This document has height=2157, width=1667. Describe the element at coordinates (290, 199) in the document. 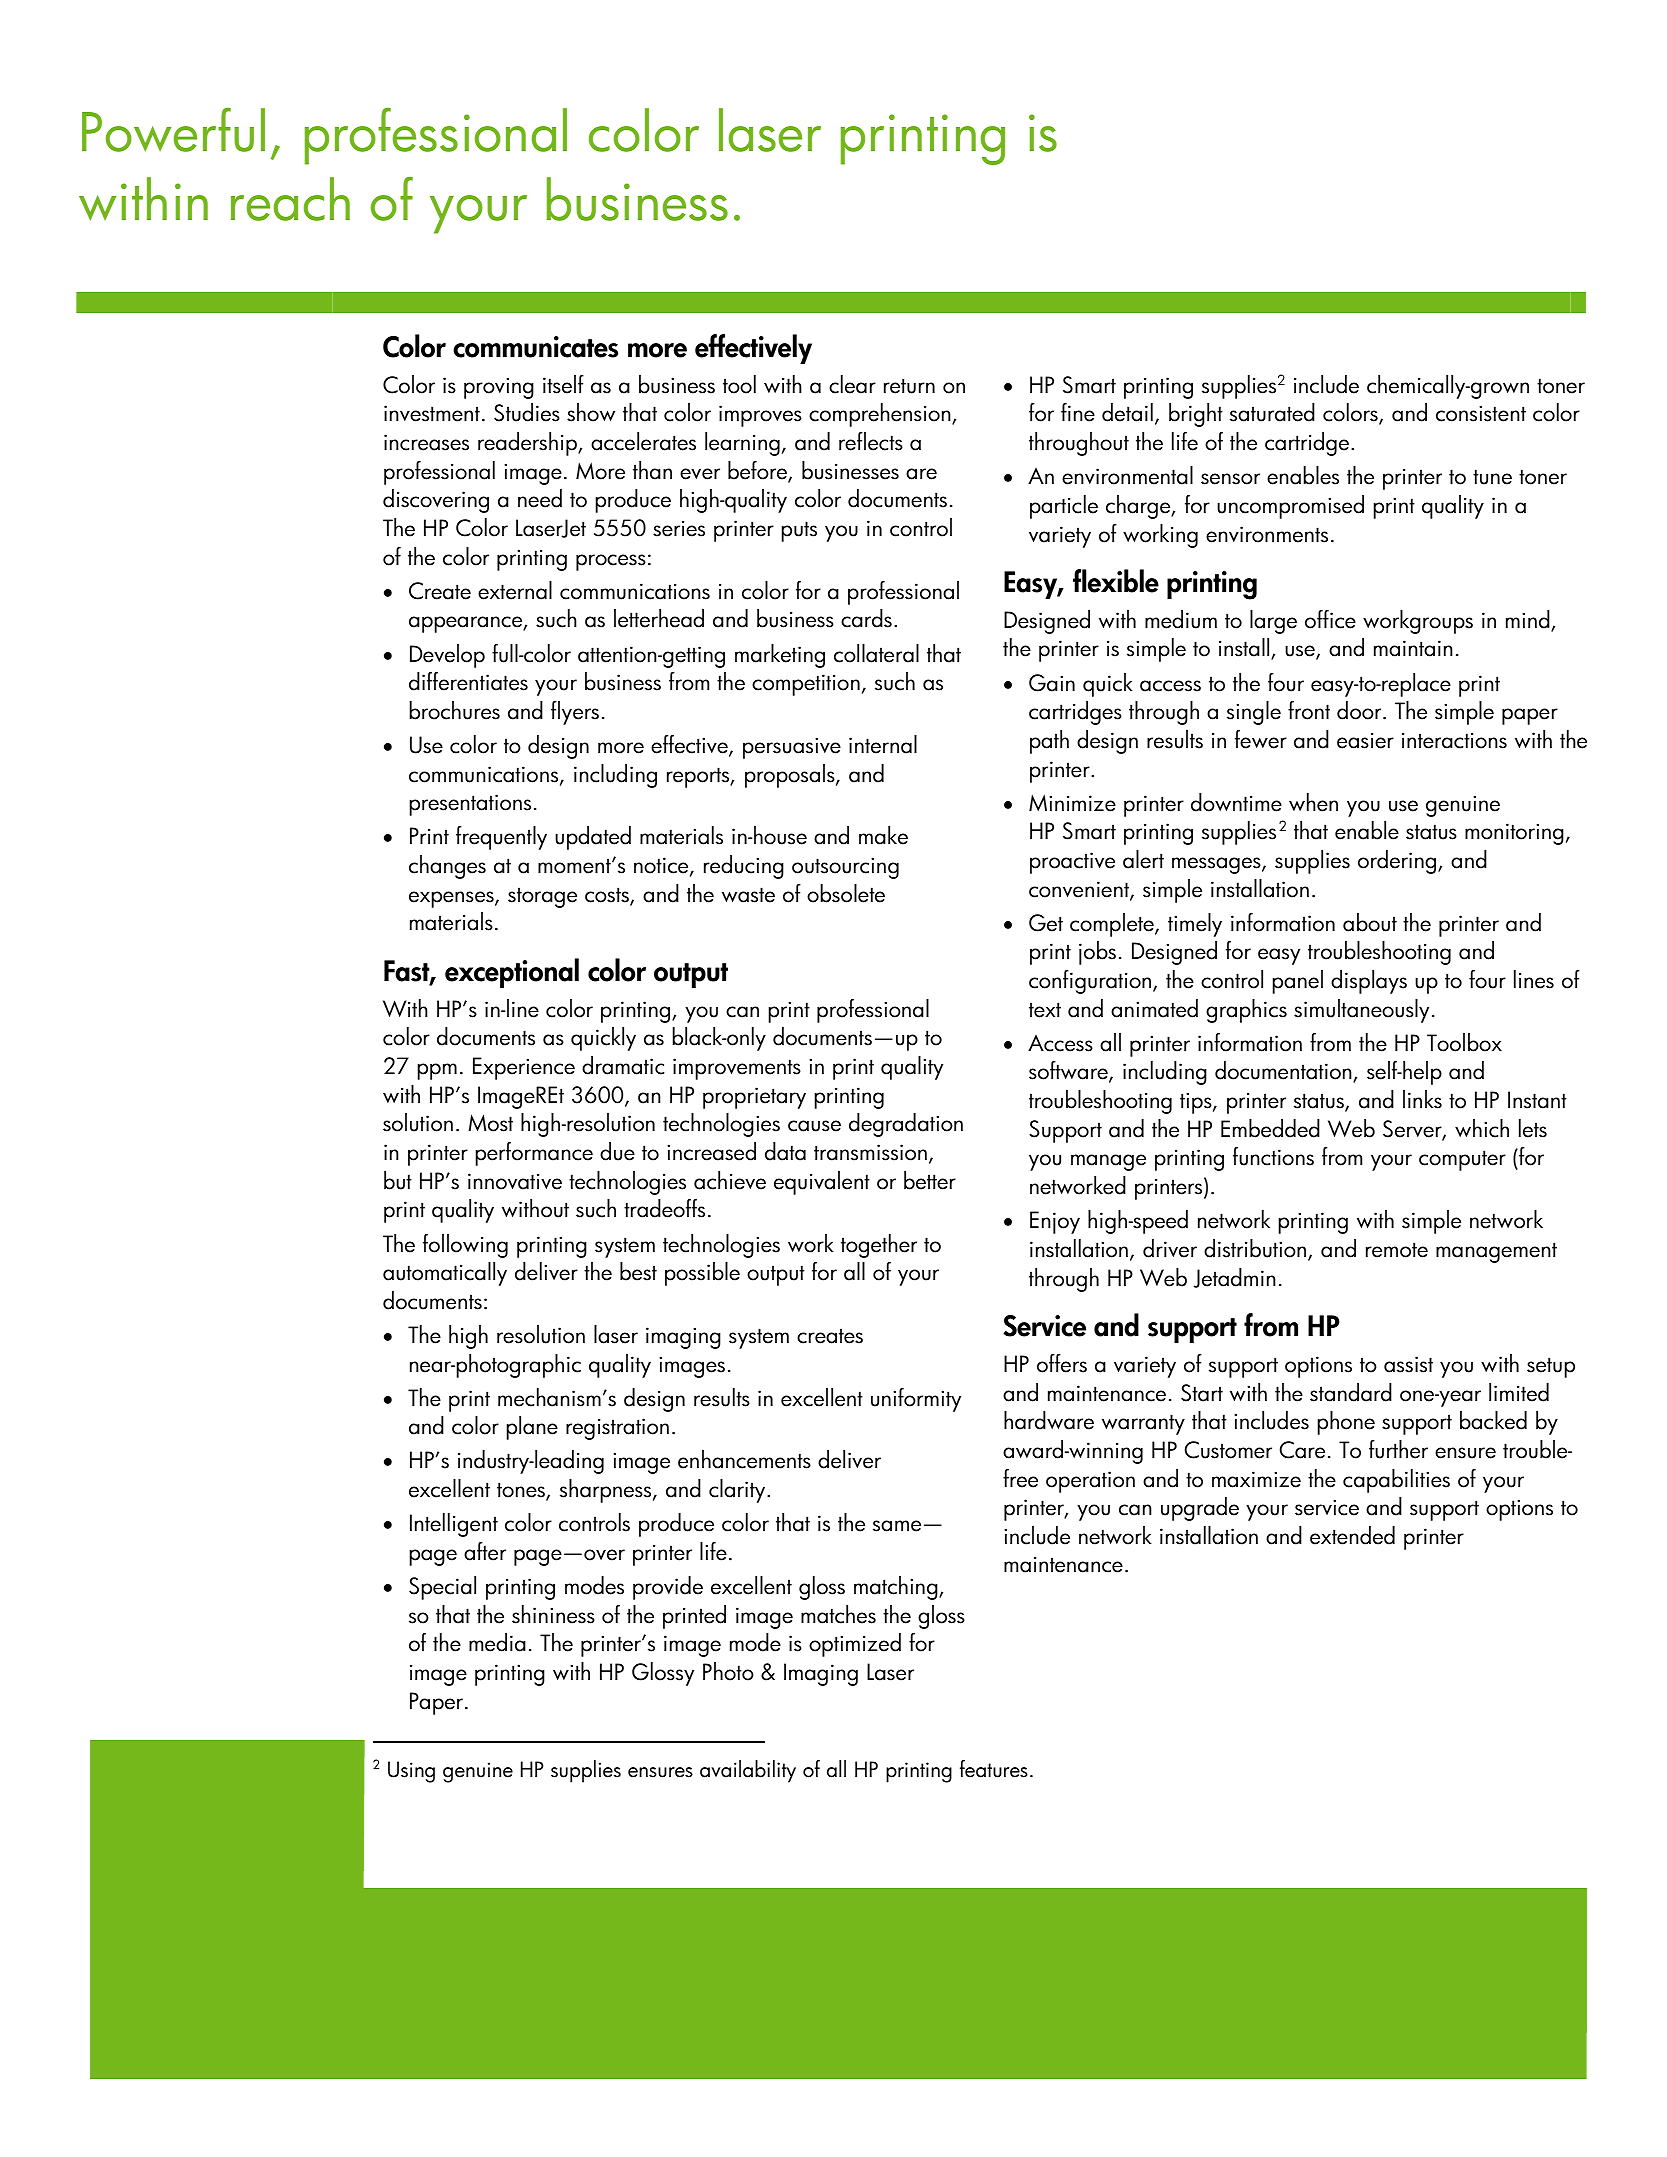

I see `reach` at that location.
